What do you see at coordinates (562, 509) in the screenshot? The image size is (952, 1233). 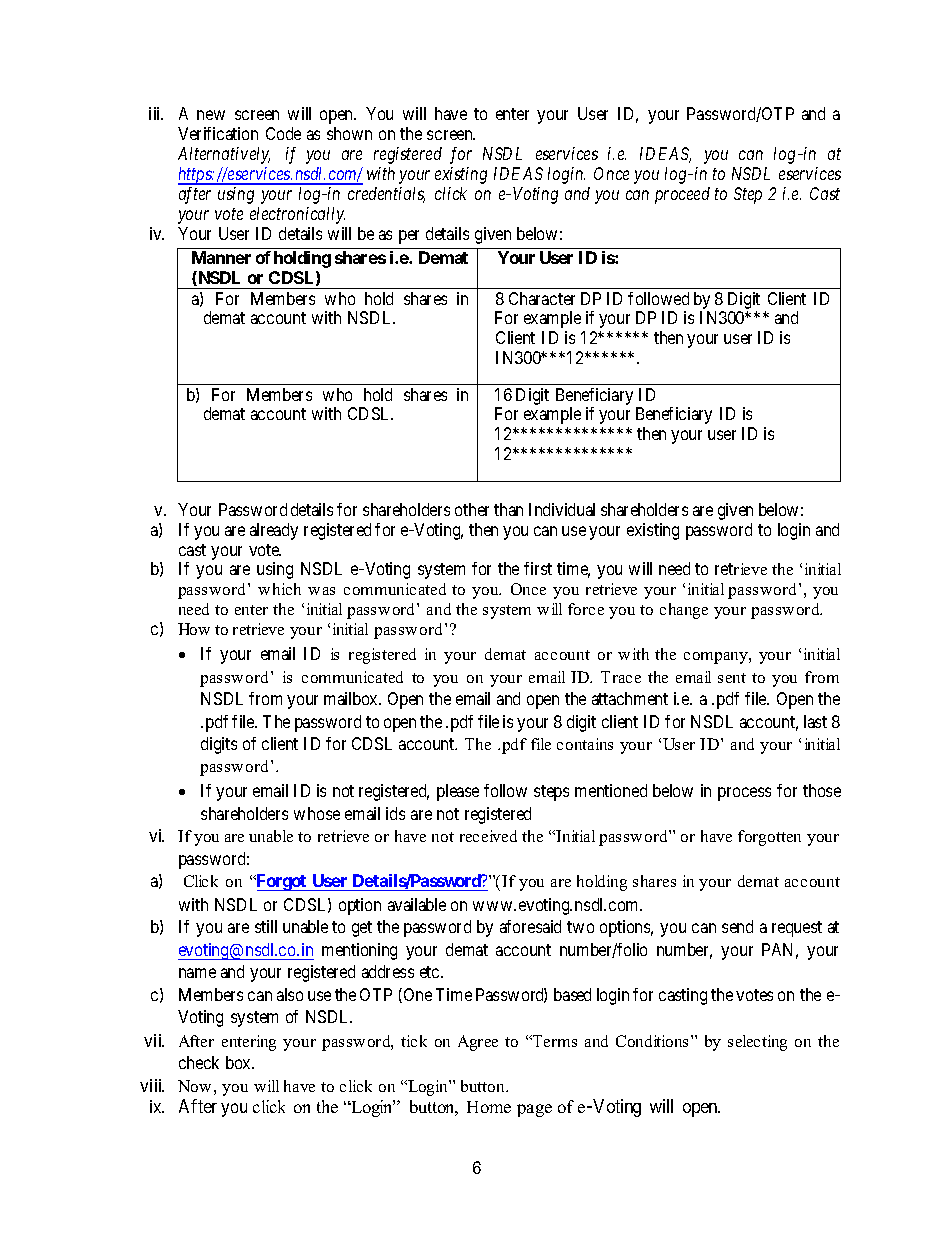 I see `Individual` at bounding box center [562, 509].
